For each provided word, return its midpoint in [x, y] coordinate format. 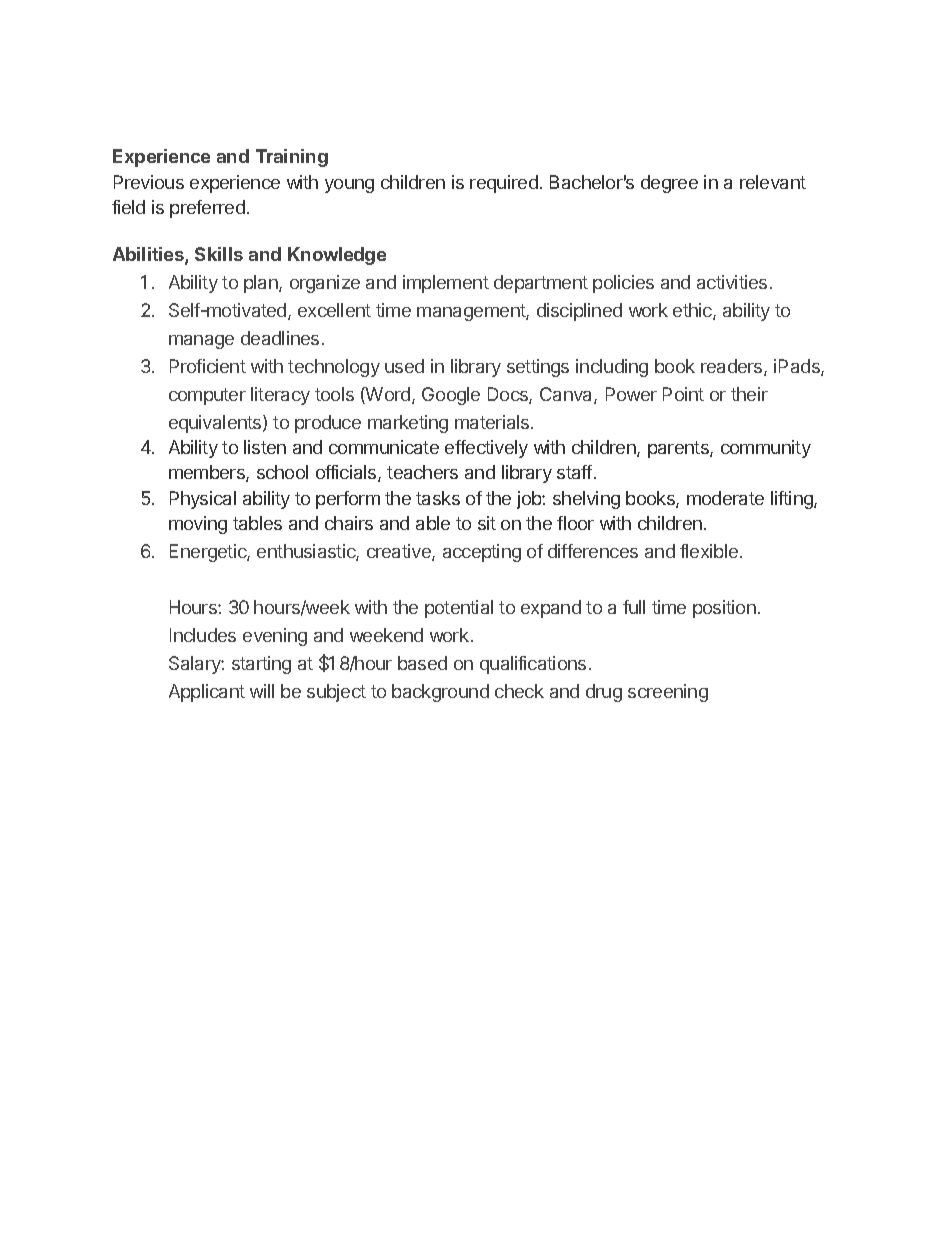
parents [679, 449]
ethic [693, 311]
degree [669, 184]
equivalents [216, 424]
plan [262, 284]
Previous [149, 182]
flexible [709, 551]
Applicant [207, 693]
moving [198, 525]
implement [446, 284]
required [504, 184]
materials [493, 422]
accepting [482, 553]
